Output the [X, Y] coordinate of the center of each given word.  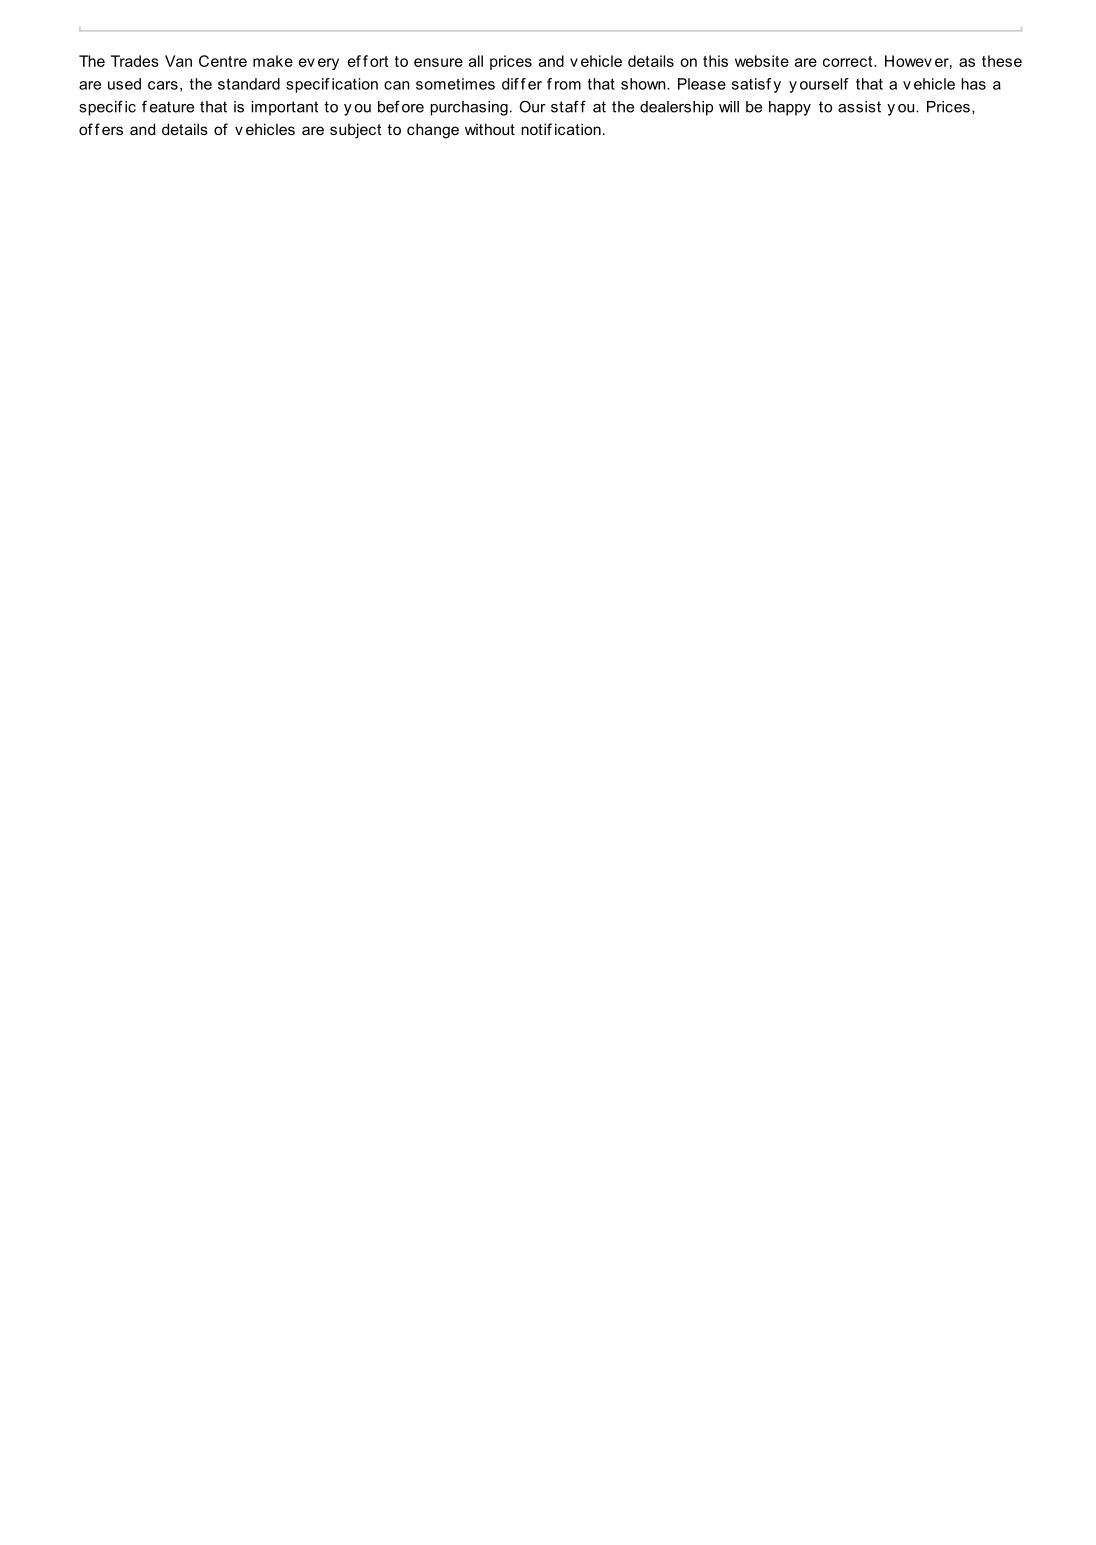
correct [849, 61]
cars [163, 85]
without [490, 129]
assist [859, 107]
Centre [223, 61]
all [476, 61]
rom [568, 85]
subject [355, 131]
